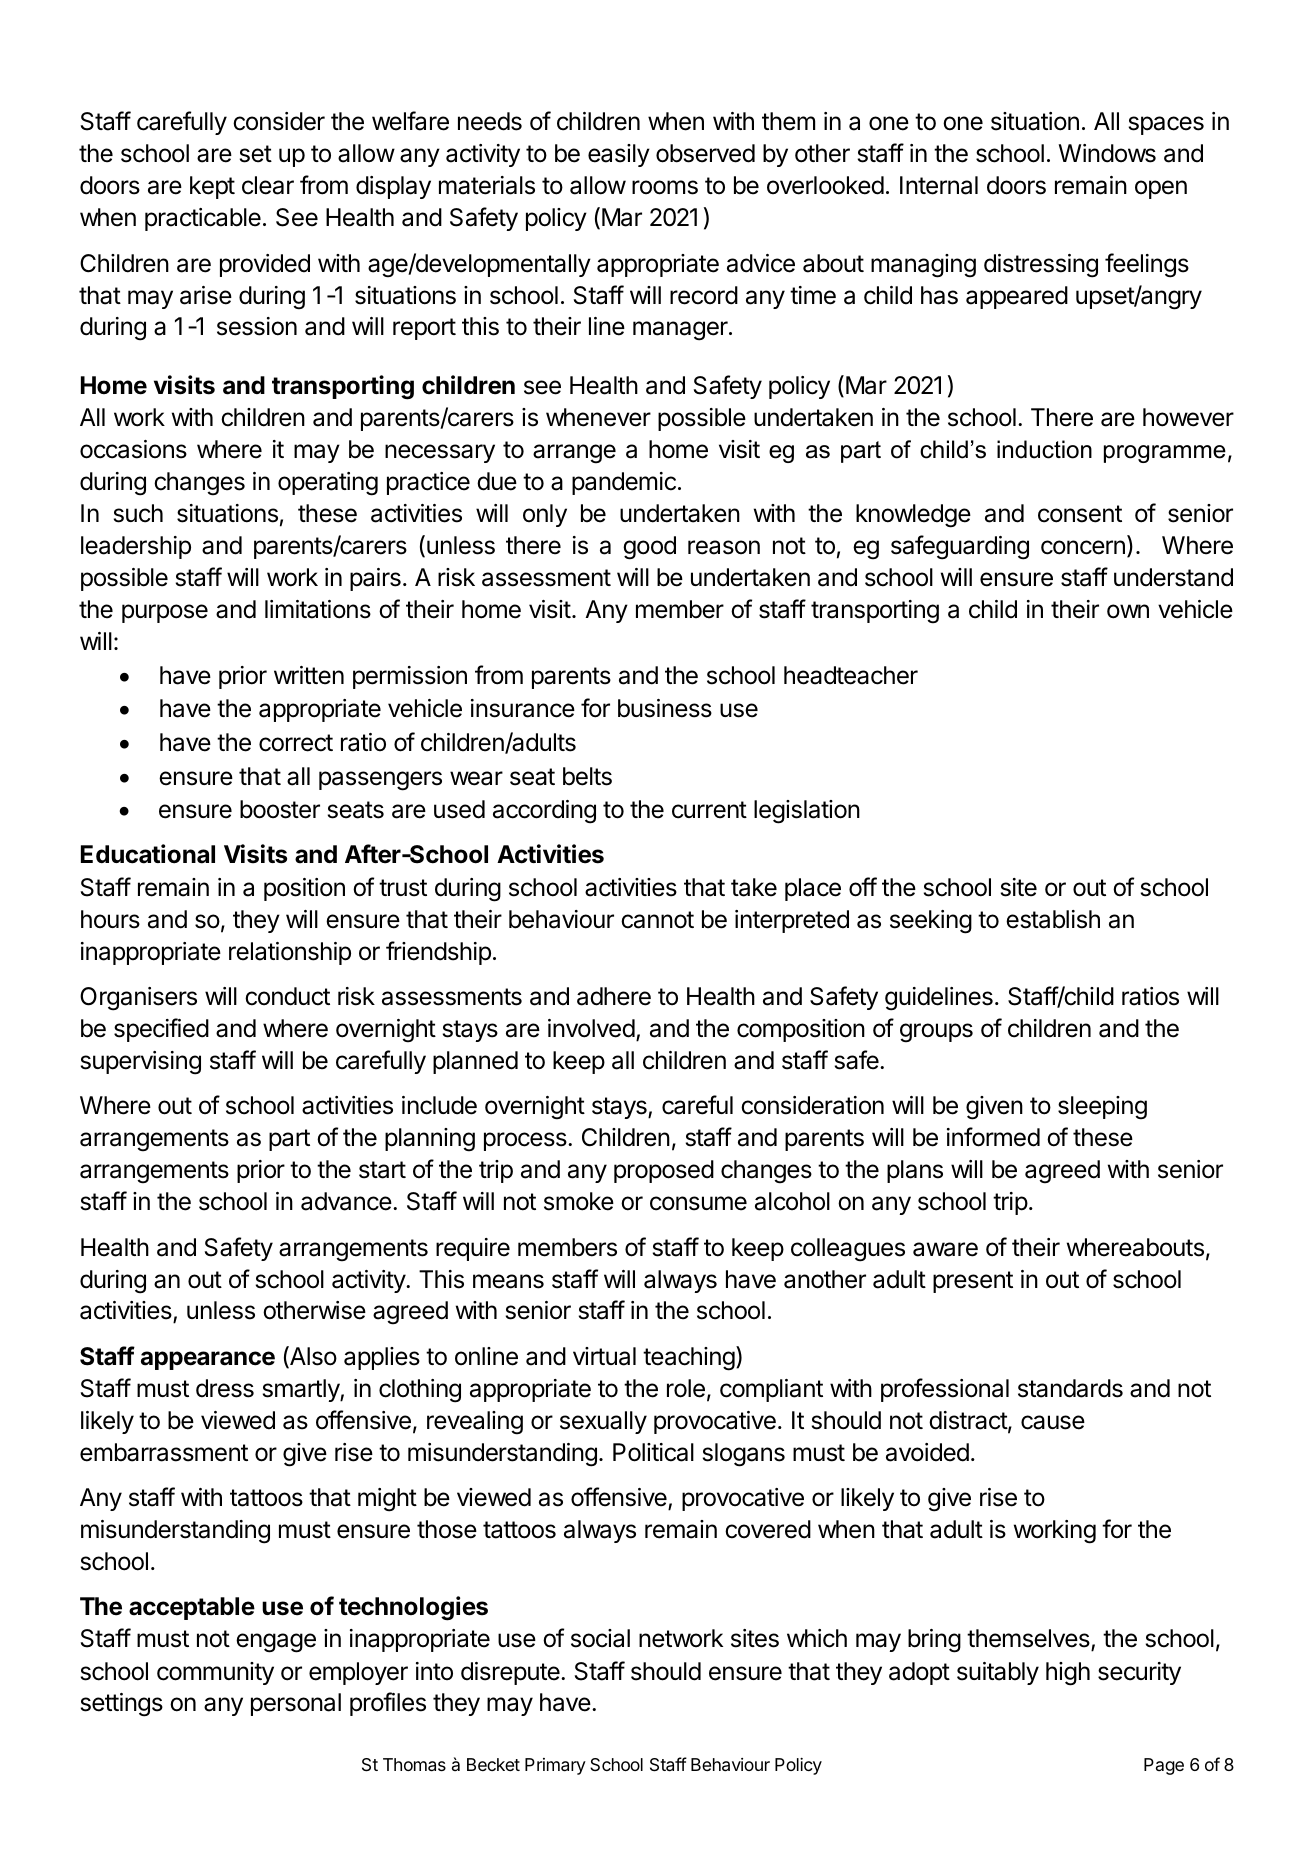 This screenshot has width=1311, height=1853. Describe the element at coordinates (665, 187) in the screenshot. I see `rooms` at that location.
